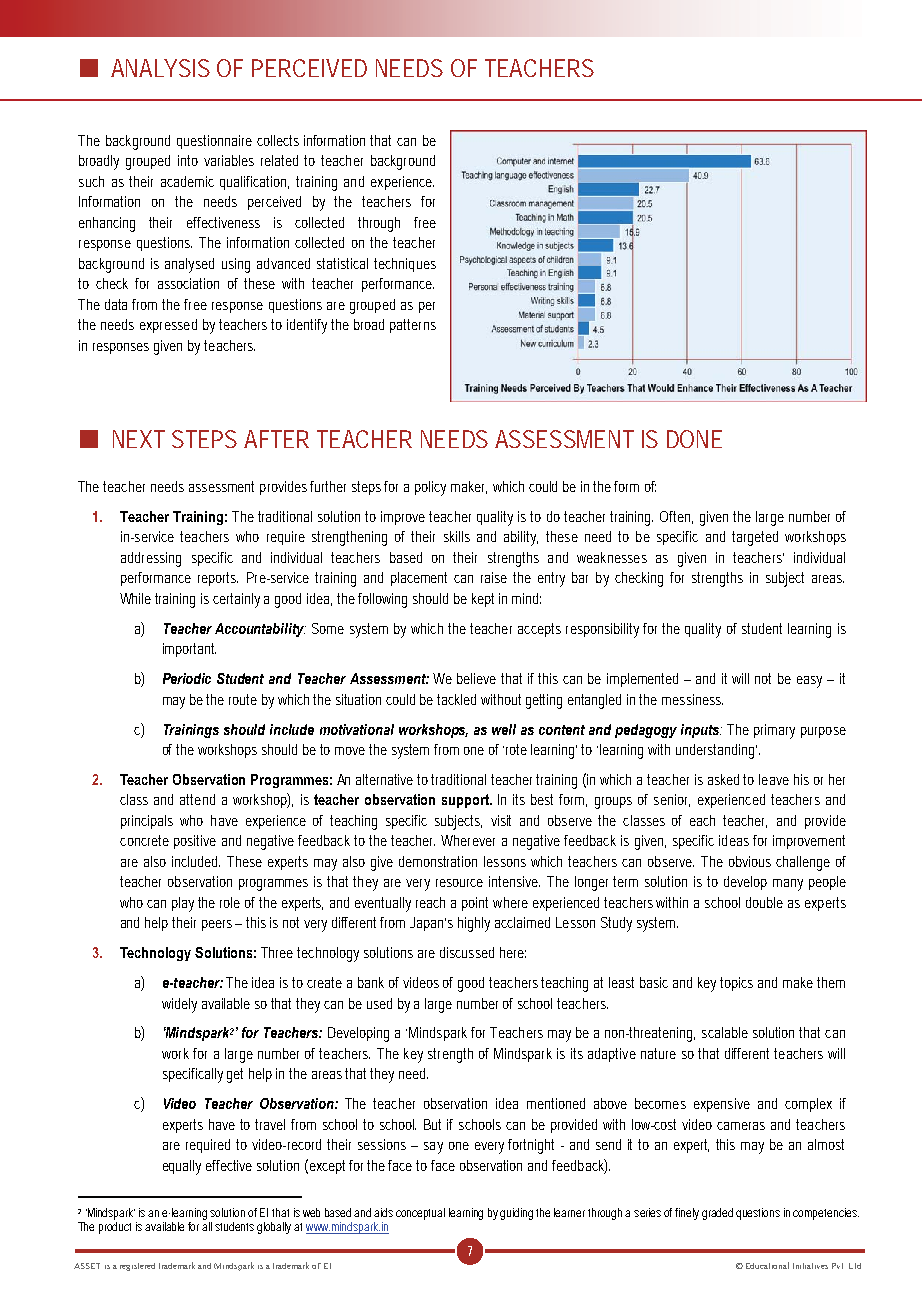 The height and width of the image is (1308, 924). Describe the element at coordinates (278, 140) in the image. I see `collects` at that location.
